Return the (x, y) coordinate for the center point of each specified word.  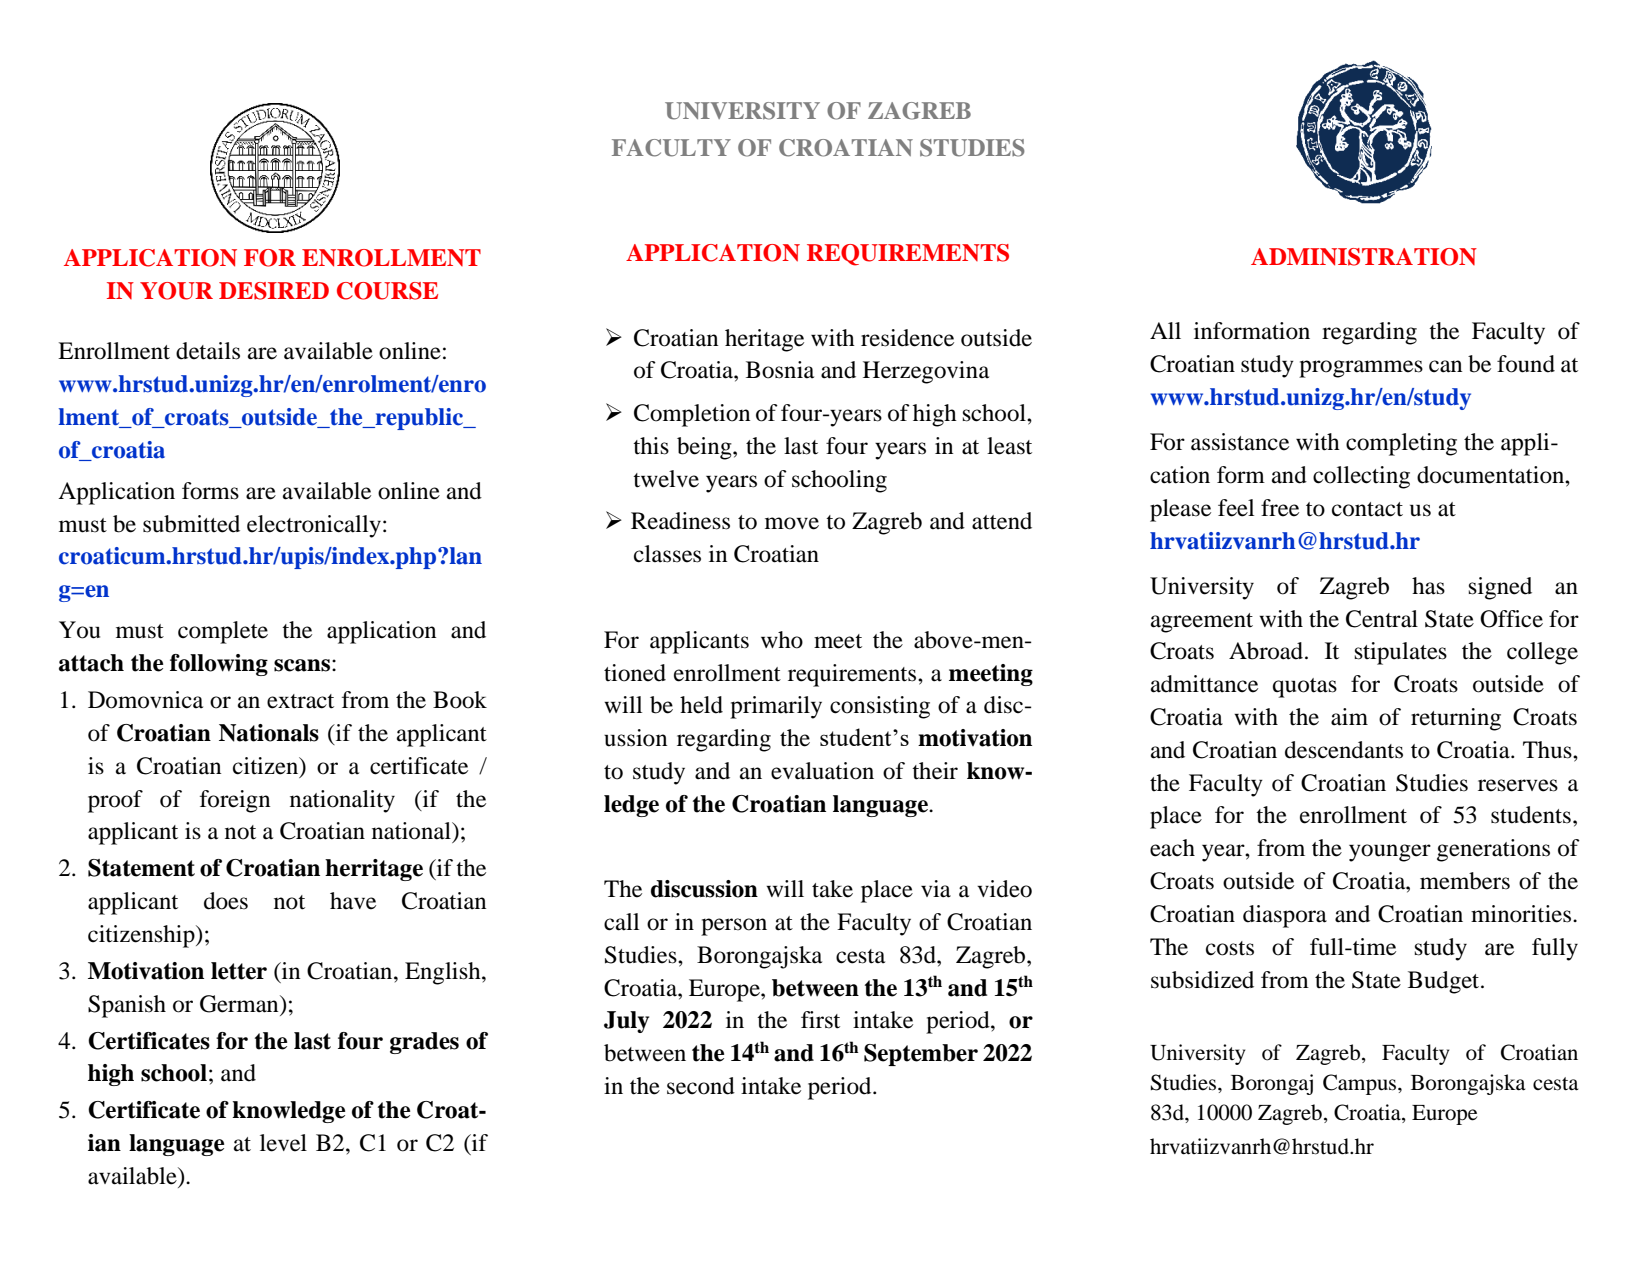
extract (300, 701)
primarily (776, 707)
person (734, 927)
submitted (191, 524)
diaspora (1285, 916)
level (283, 1143)
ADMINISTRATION (1364, 257)
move (792, 523)
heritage (764, 340)
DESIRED (274, 291)
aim (1349, 717)
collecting (1361, 477)
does (226, 901)
